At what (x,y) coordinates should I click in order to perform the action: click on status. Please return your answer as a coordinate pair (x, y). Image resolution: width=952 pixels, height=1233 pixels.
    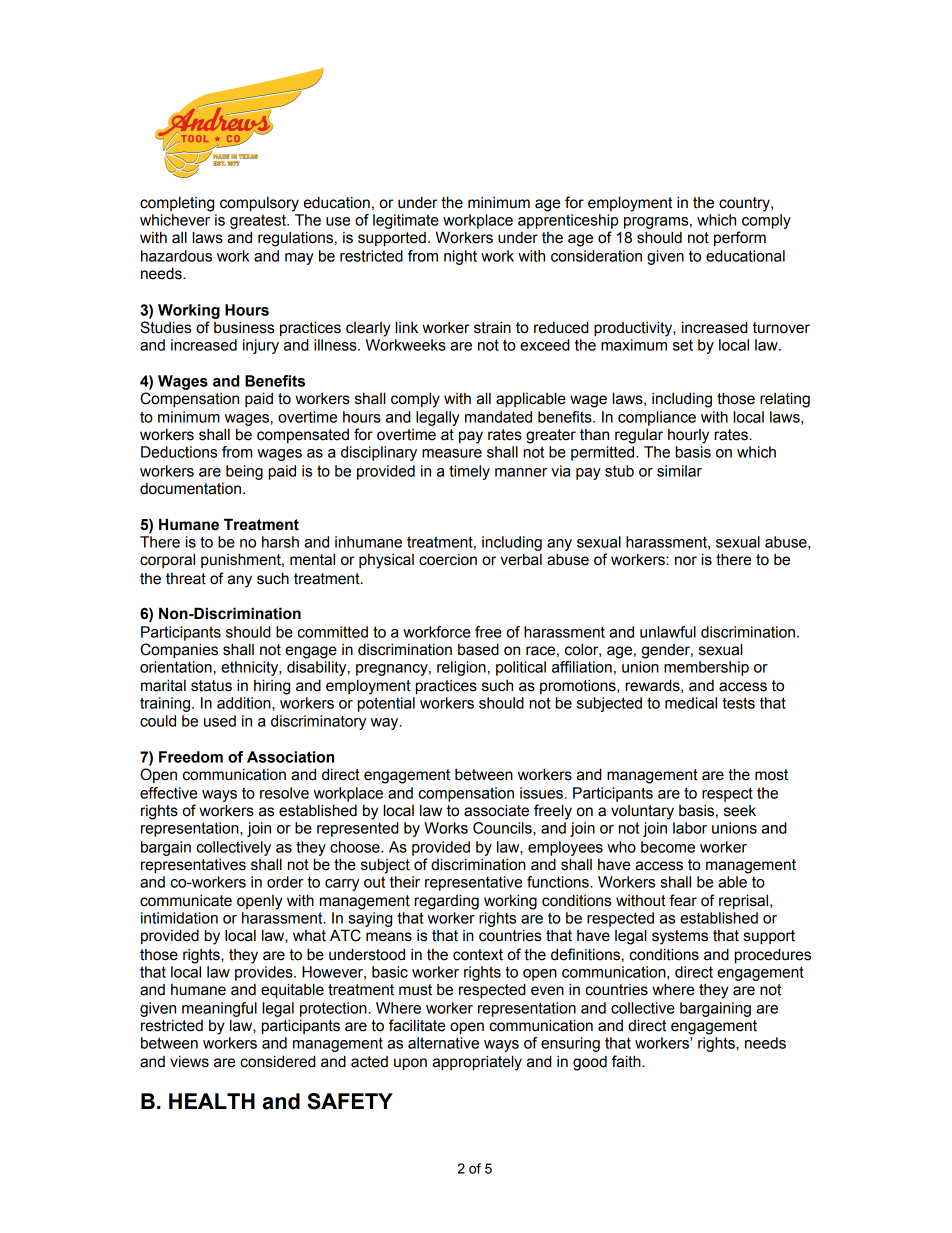
    Looking at the image, I should click on (211, 686).
